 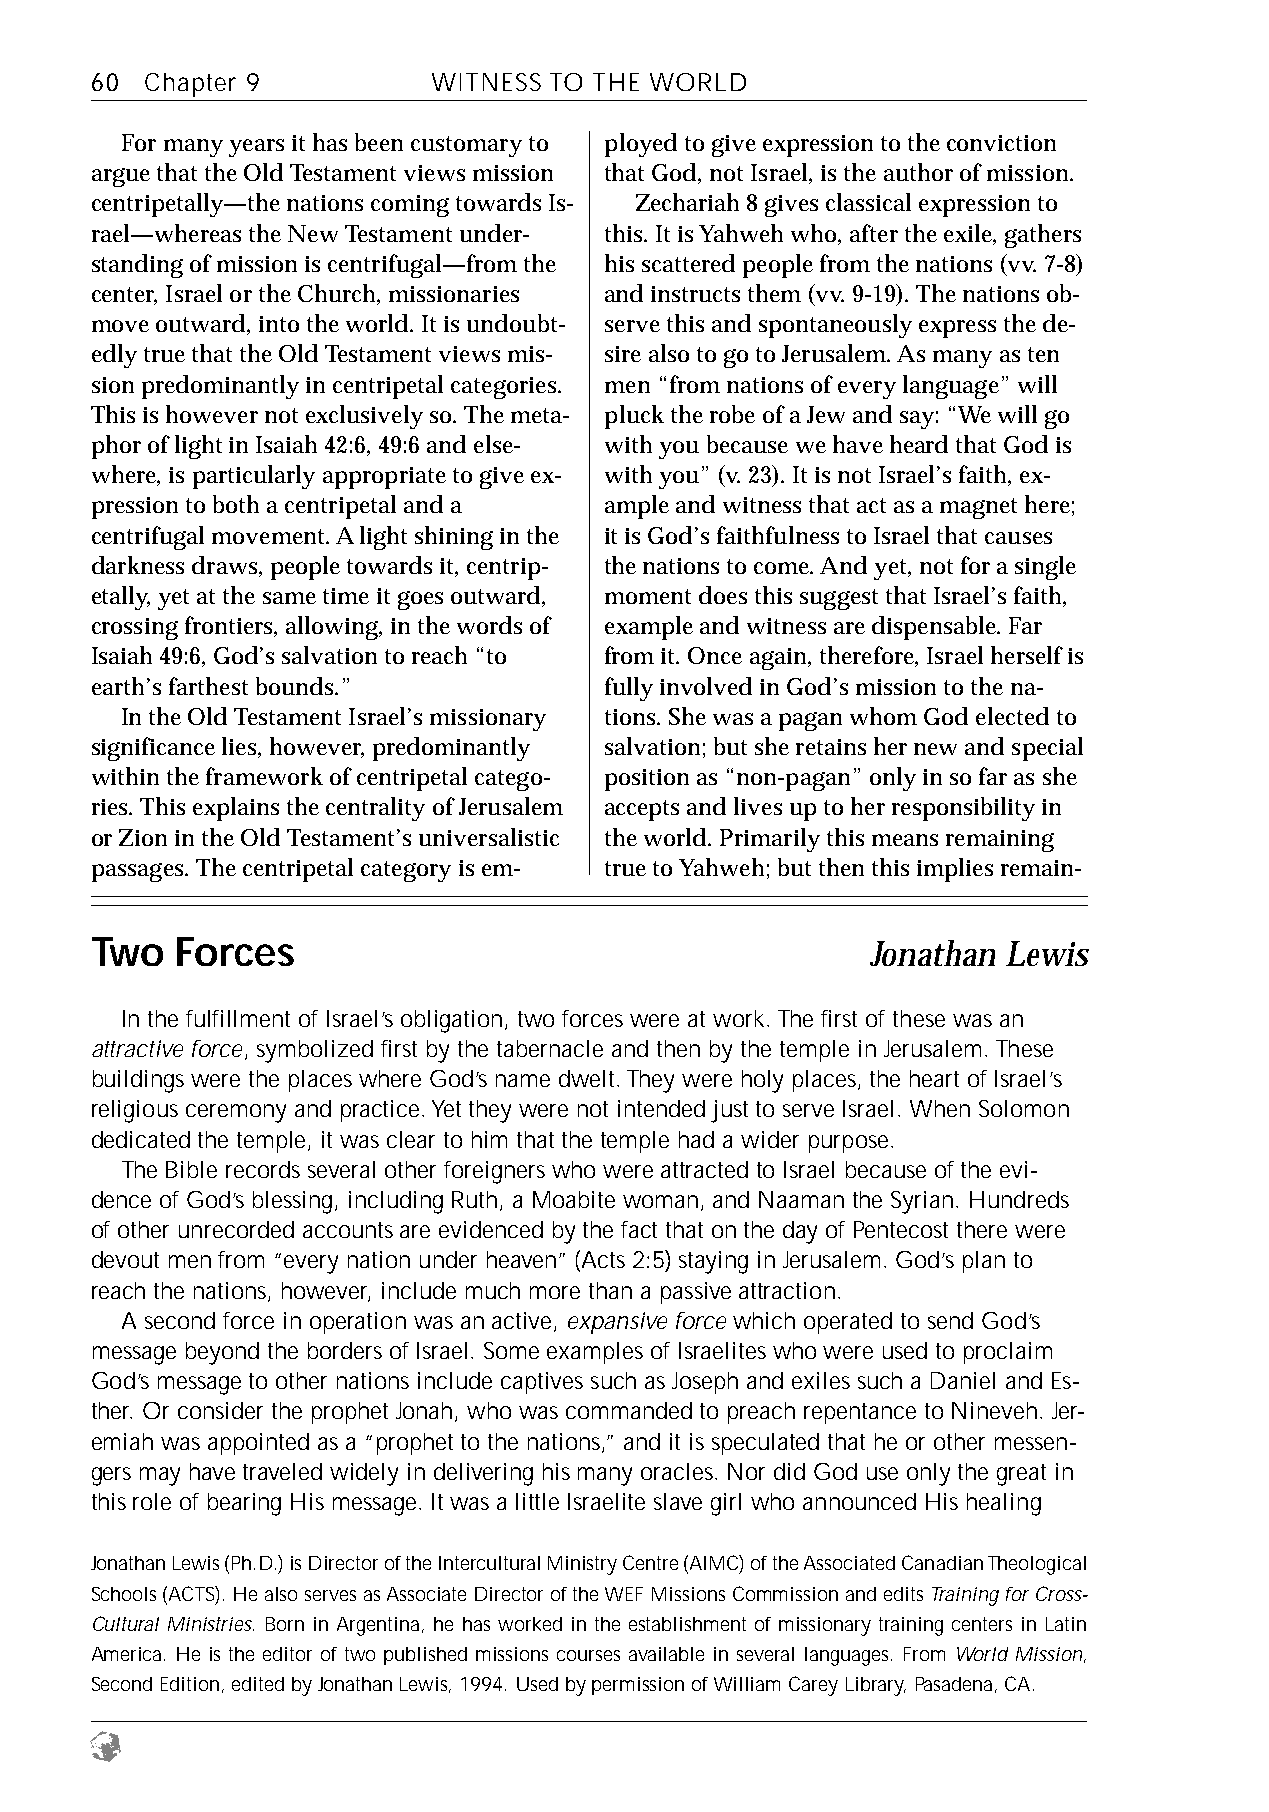 What do you see at coordinates (256, 148) in the screenshot?
I see `years` at bounding box center [256, 148].
